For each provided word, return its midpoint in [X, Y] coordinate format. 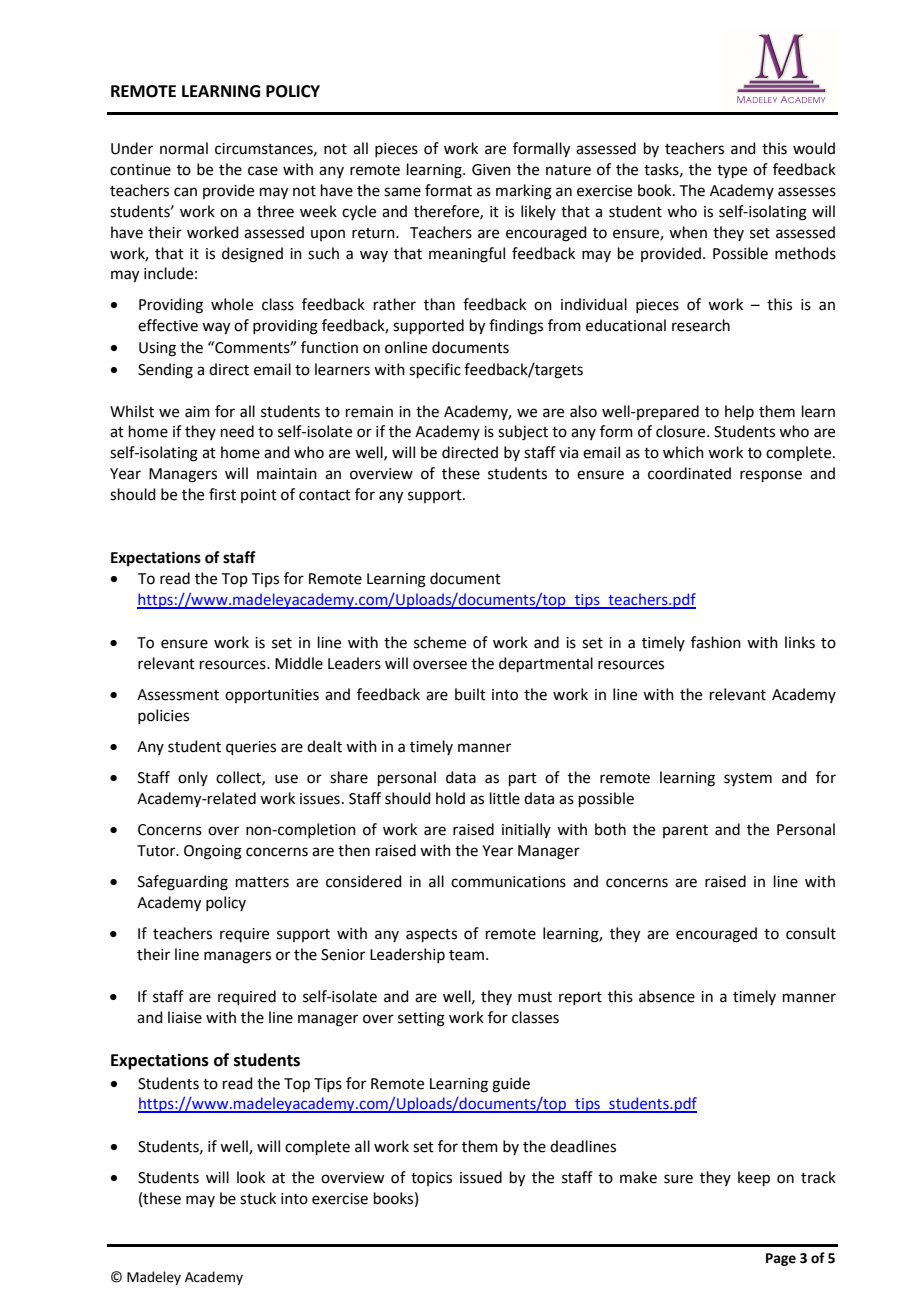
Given [491, 170]
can [185, 192]
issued [481, 1177]
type [732, 172]
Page [781, 1259]
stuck [258, 1198]
